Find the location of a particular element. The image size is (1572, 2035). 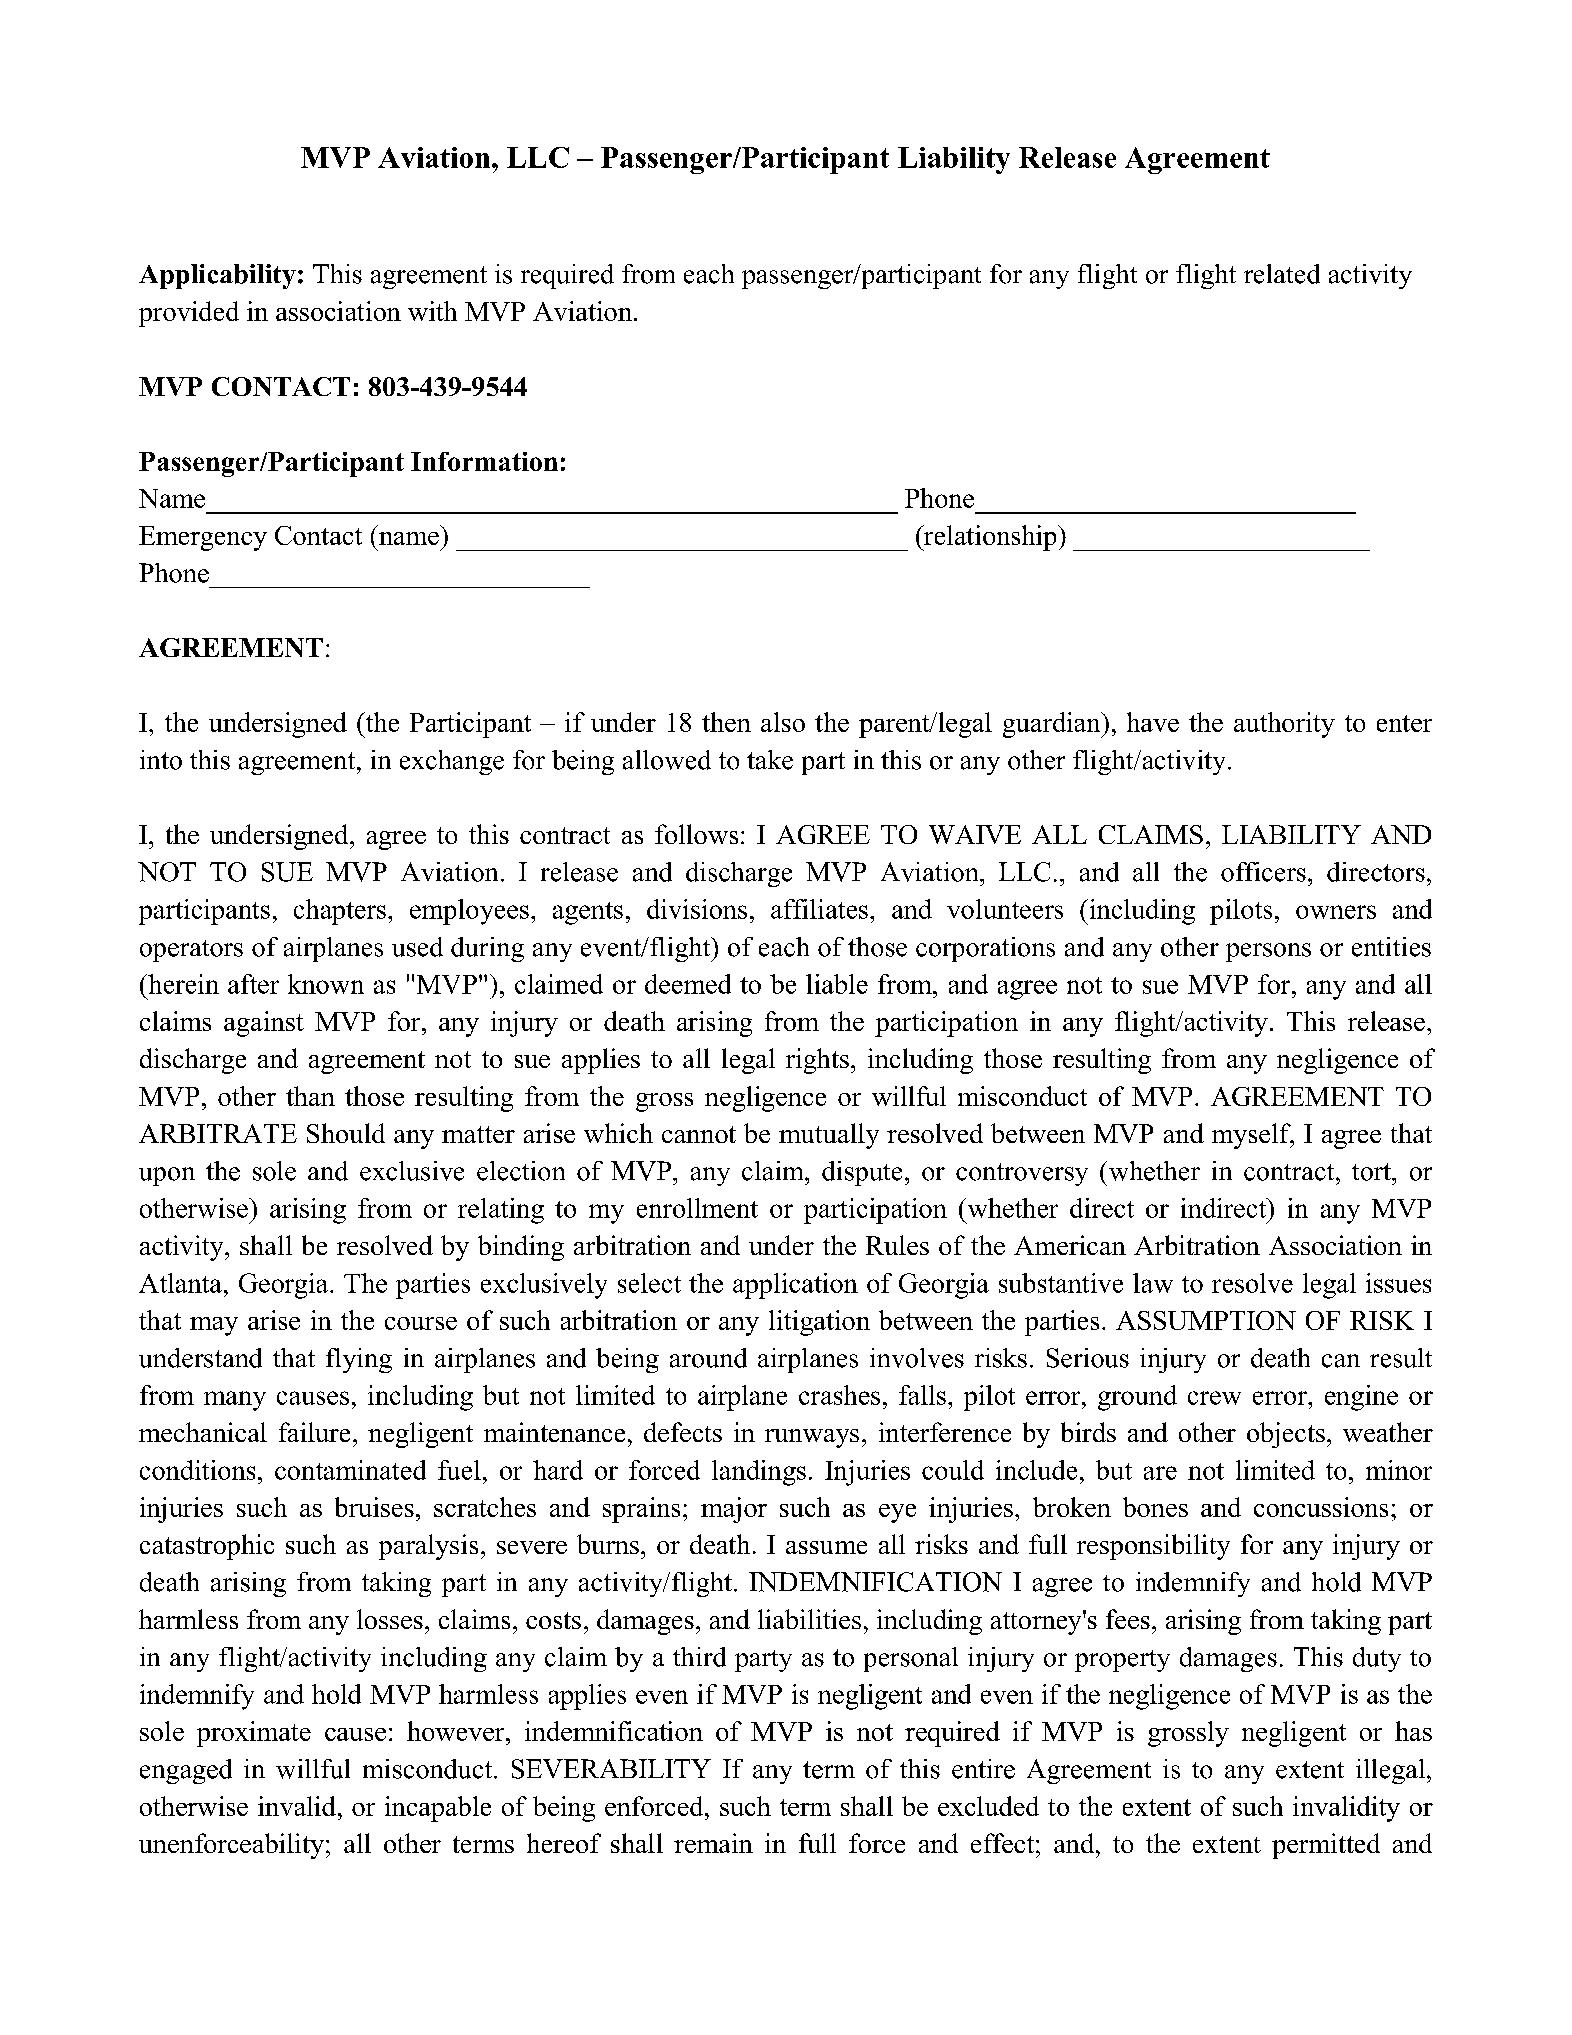

with is located at coordinates (432, 311).
